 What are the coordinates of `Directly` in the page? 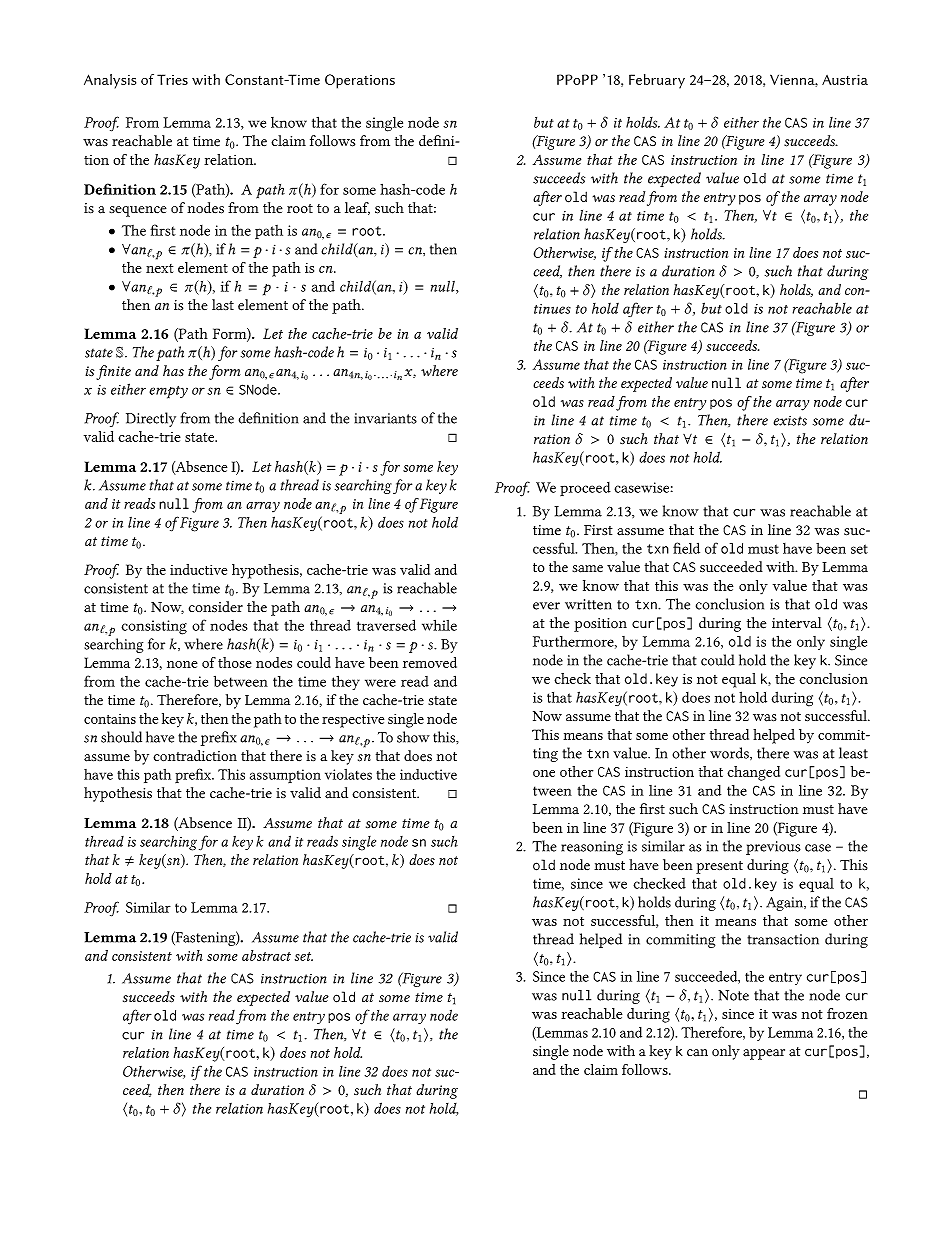 It's located at (151, 419).
